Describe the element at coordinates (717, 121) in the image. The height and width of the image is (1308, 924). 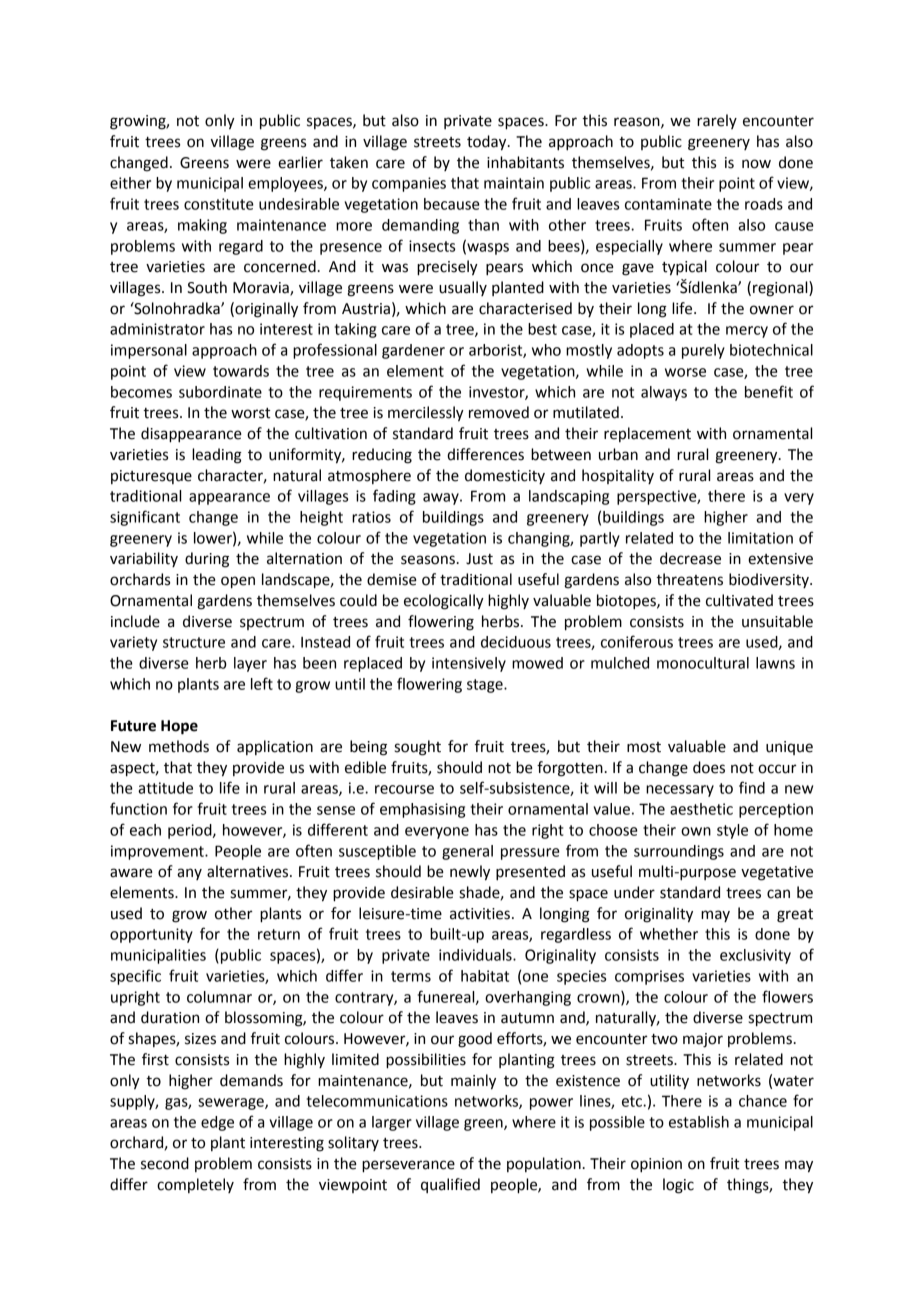
I see `rarely` at that location.
